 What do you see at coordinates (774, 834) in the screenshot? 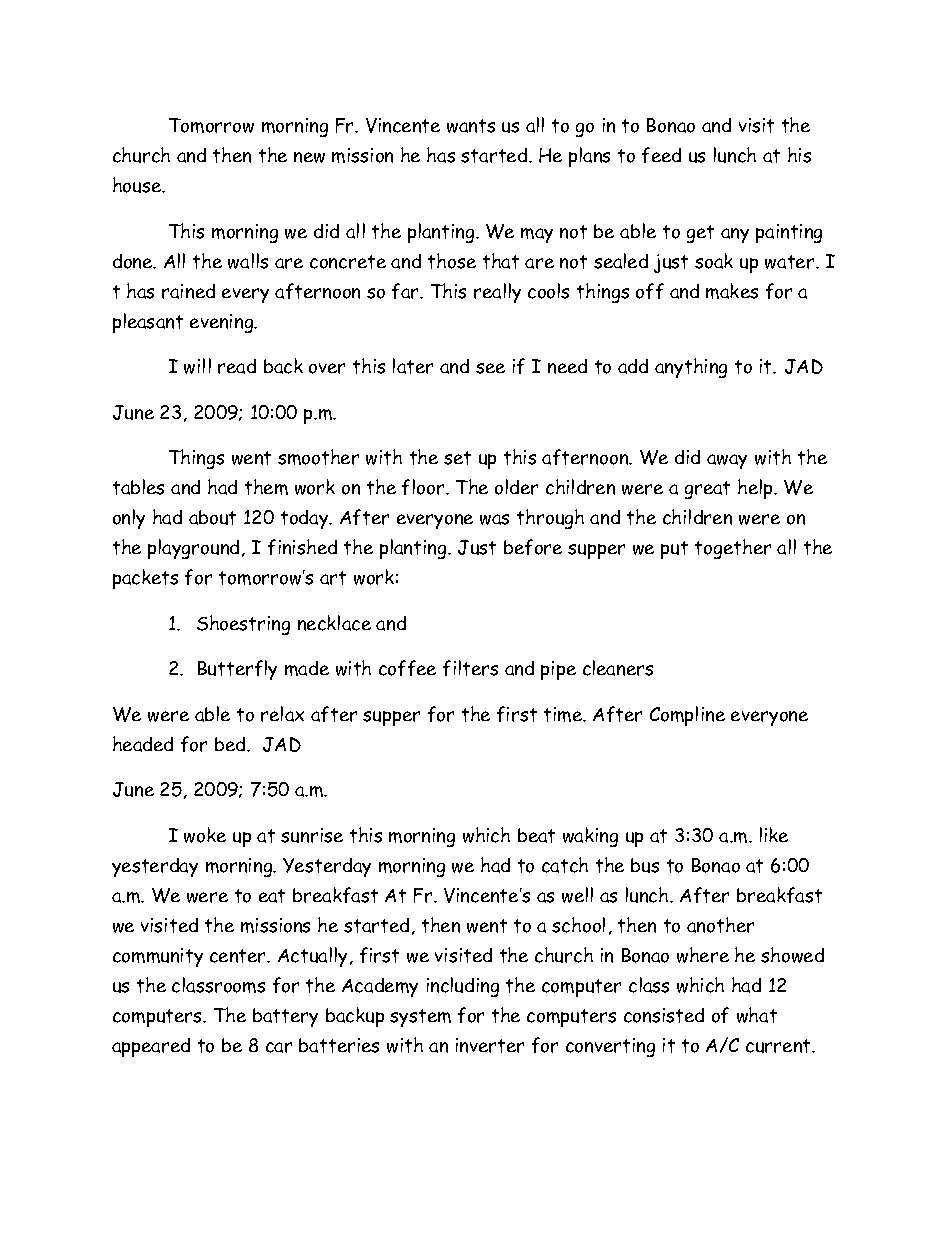
I see `like` at bounding box center [774, 834].
